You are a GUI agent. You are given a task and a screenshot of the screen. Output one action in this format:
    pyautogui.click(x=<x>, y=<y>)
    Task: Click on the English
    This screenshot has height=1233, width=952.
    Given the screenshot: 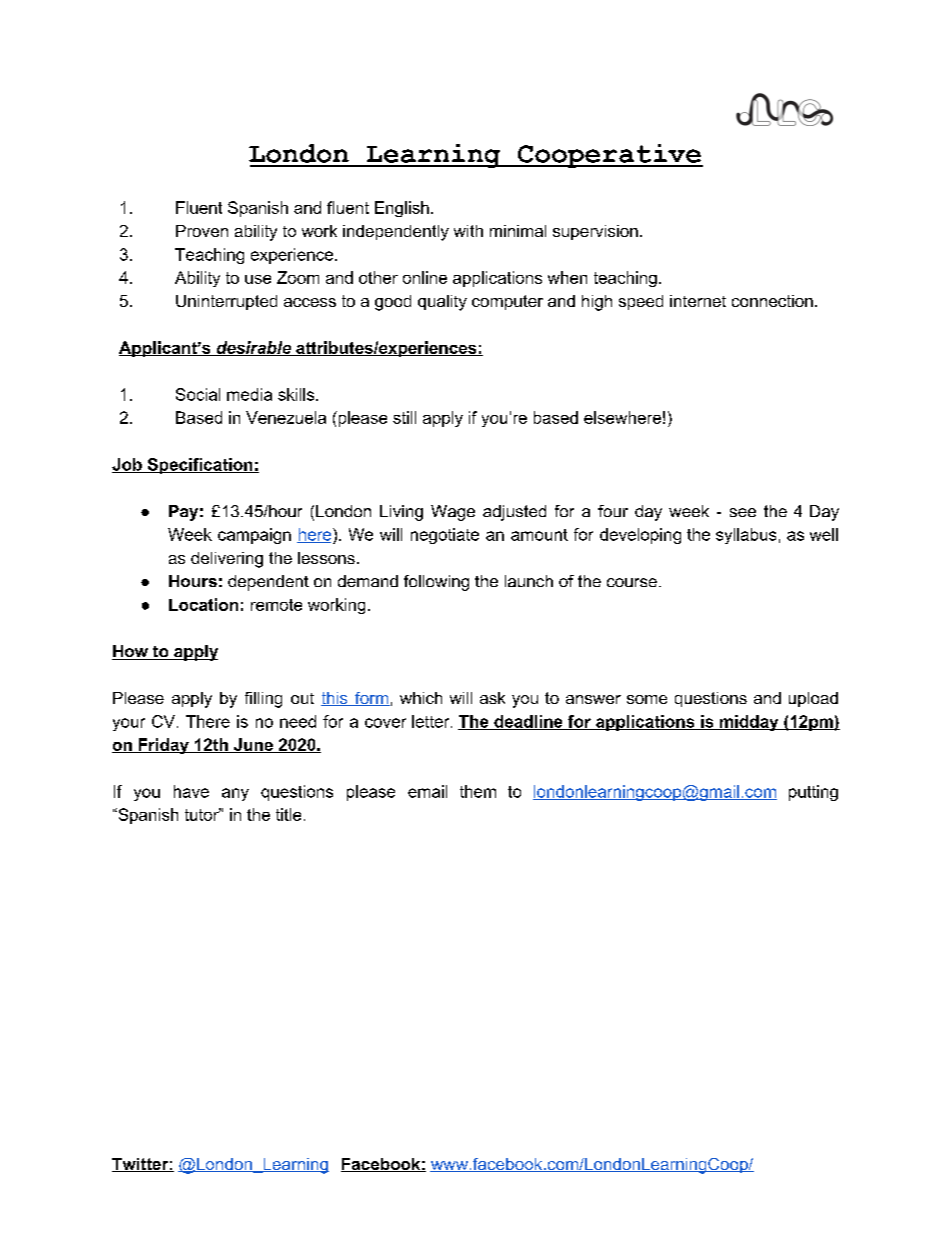 What is the action you would take?
    pyautogui.click(x=402, y=209)
